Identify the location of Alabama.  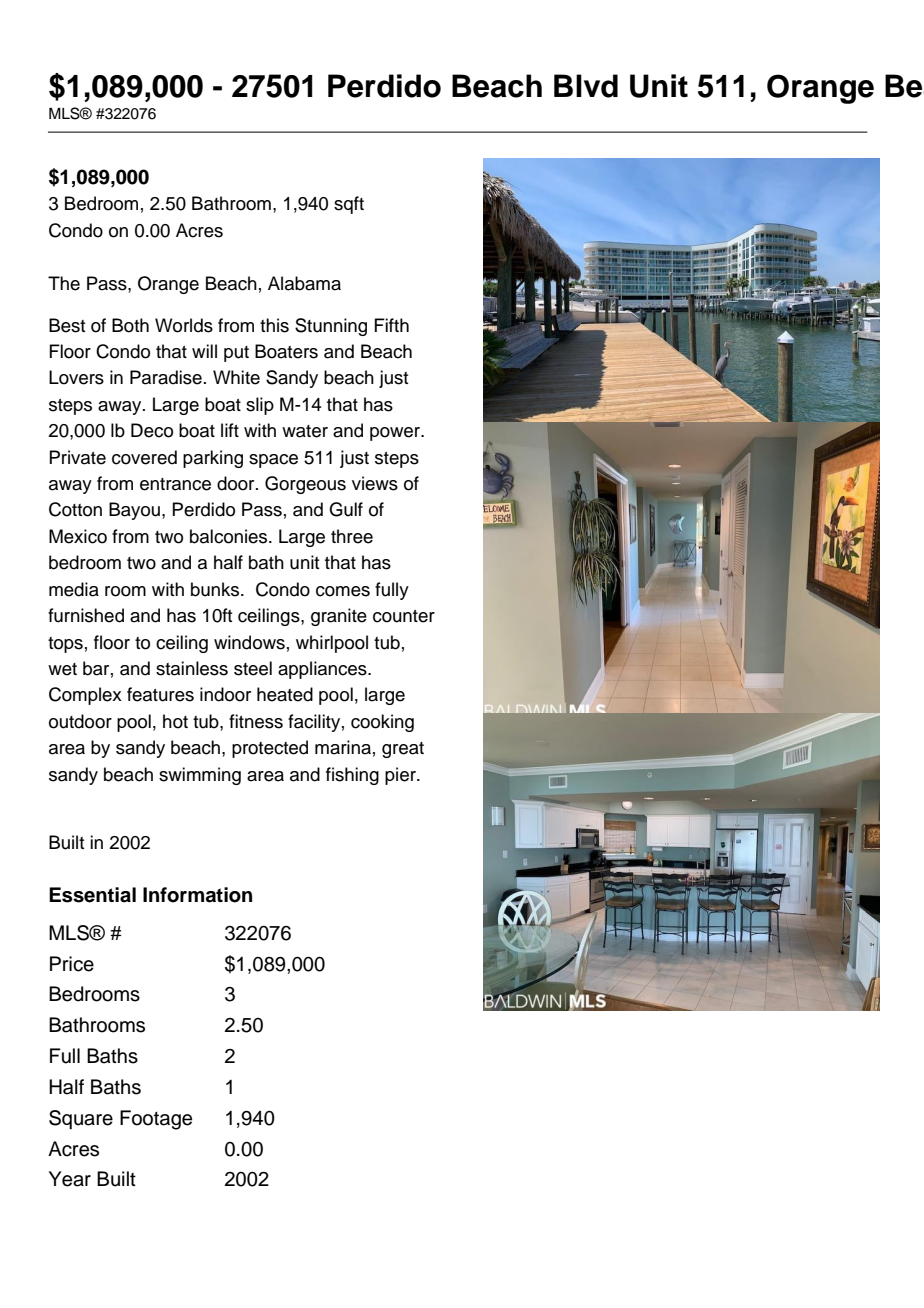
(304, 283).
